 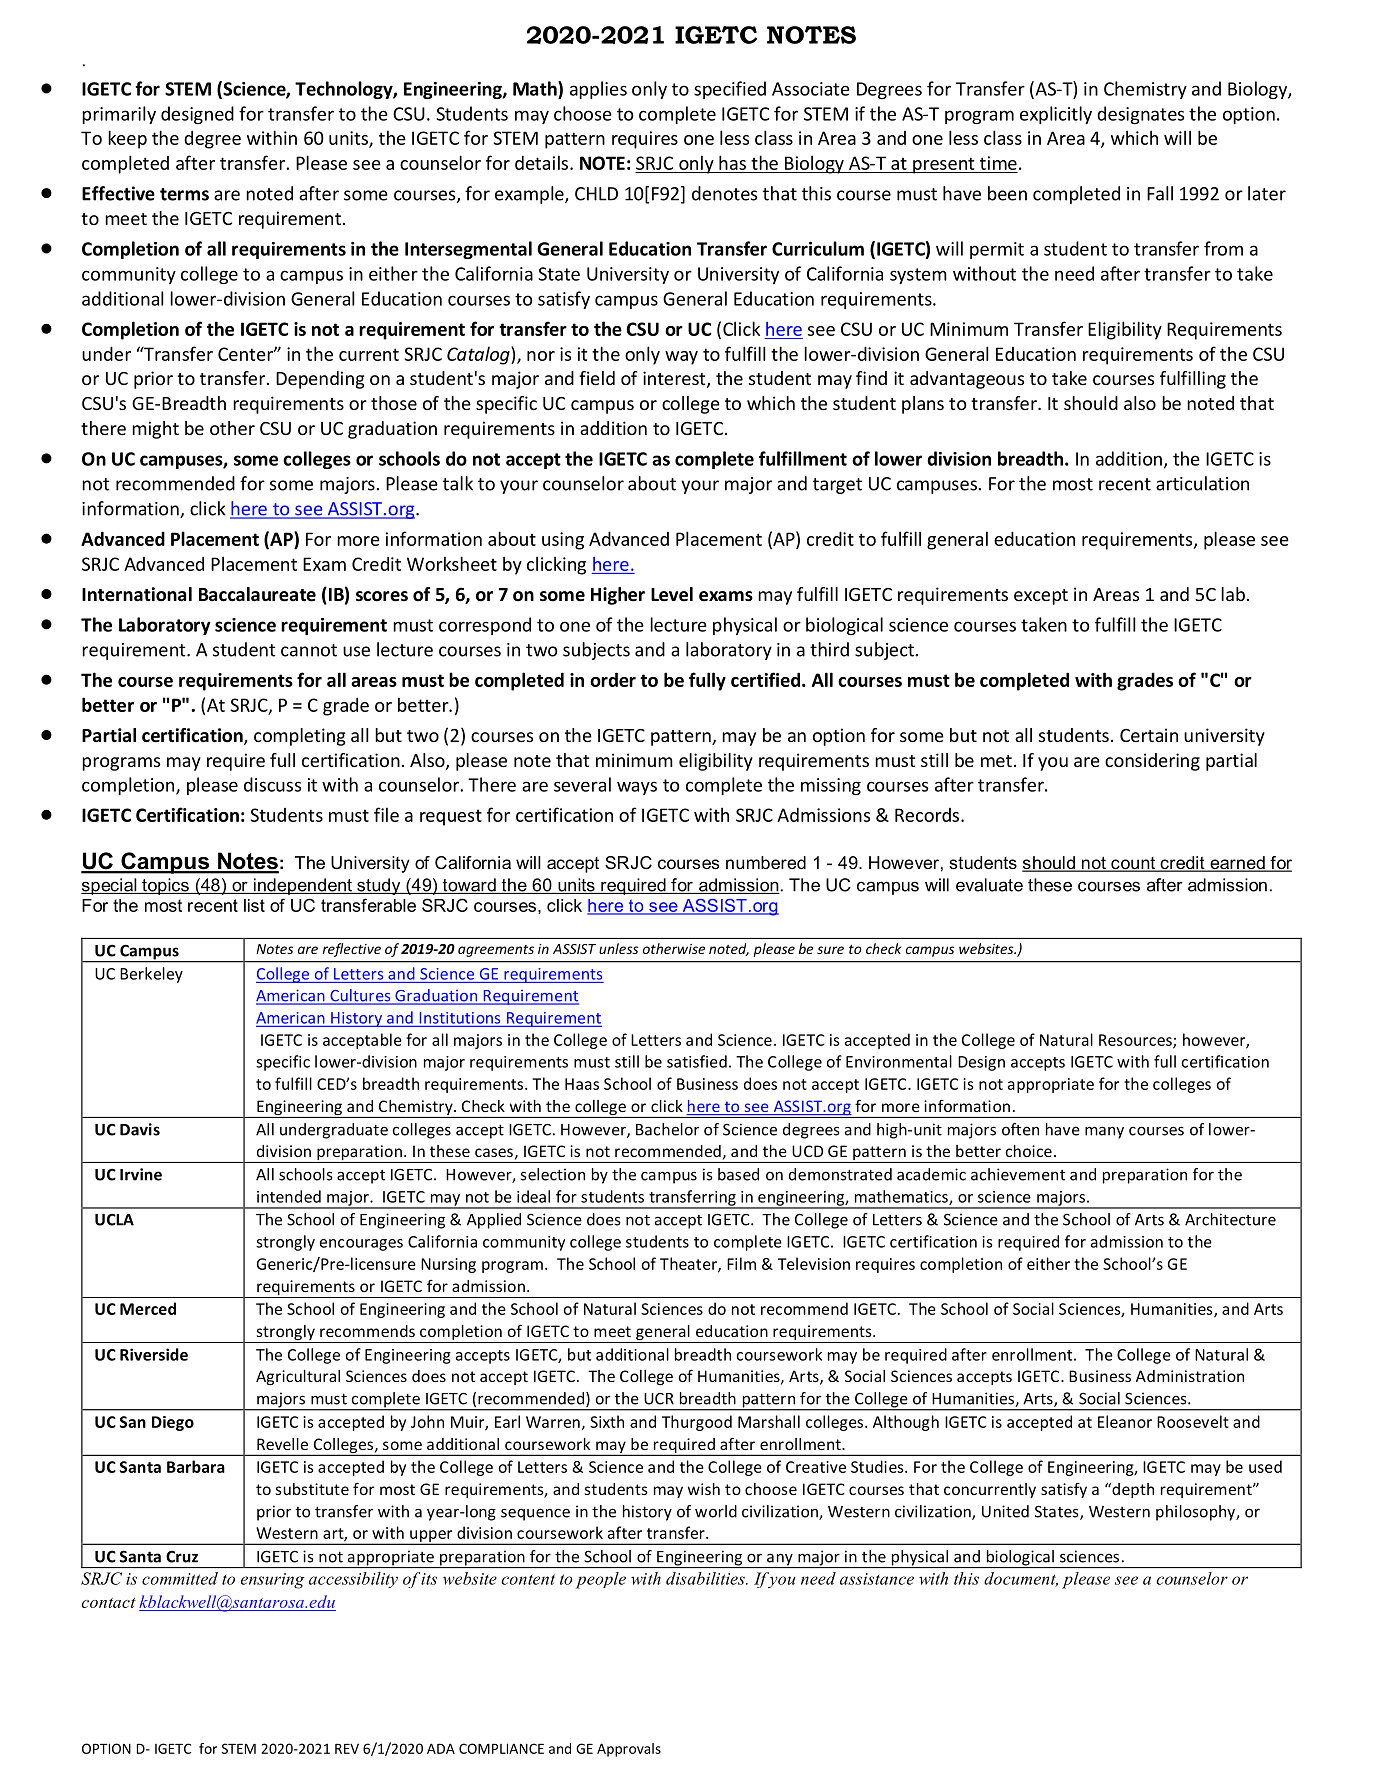 I want to click on terms, so click(x=184, y=194).
